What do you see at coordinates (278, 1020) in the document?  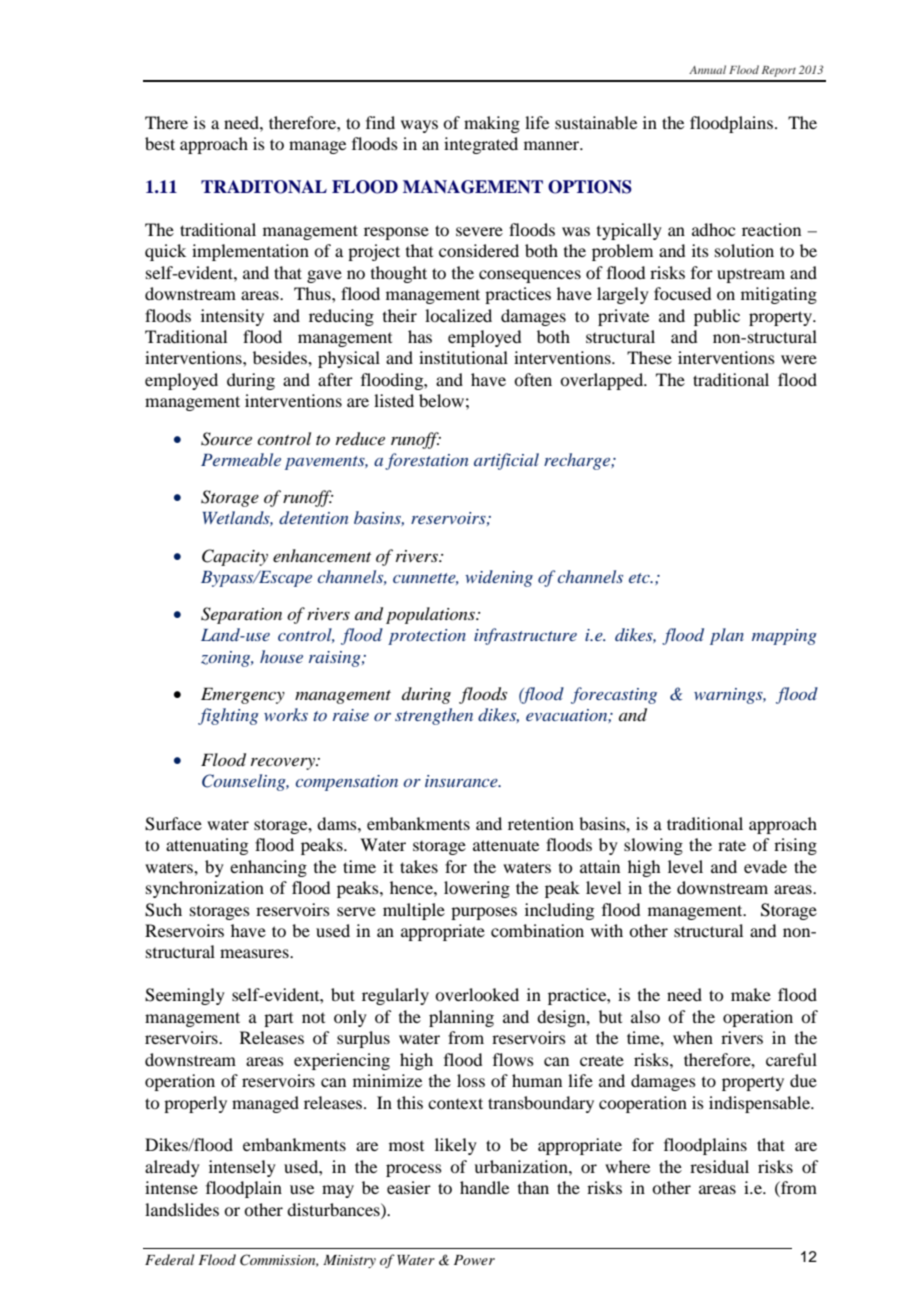 I see `part` at bounding box center [278, 1020].
